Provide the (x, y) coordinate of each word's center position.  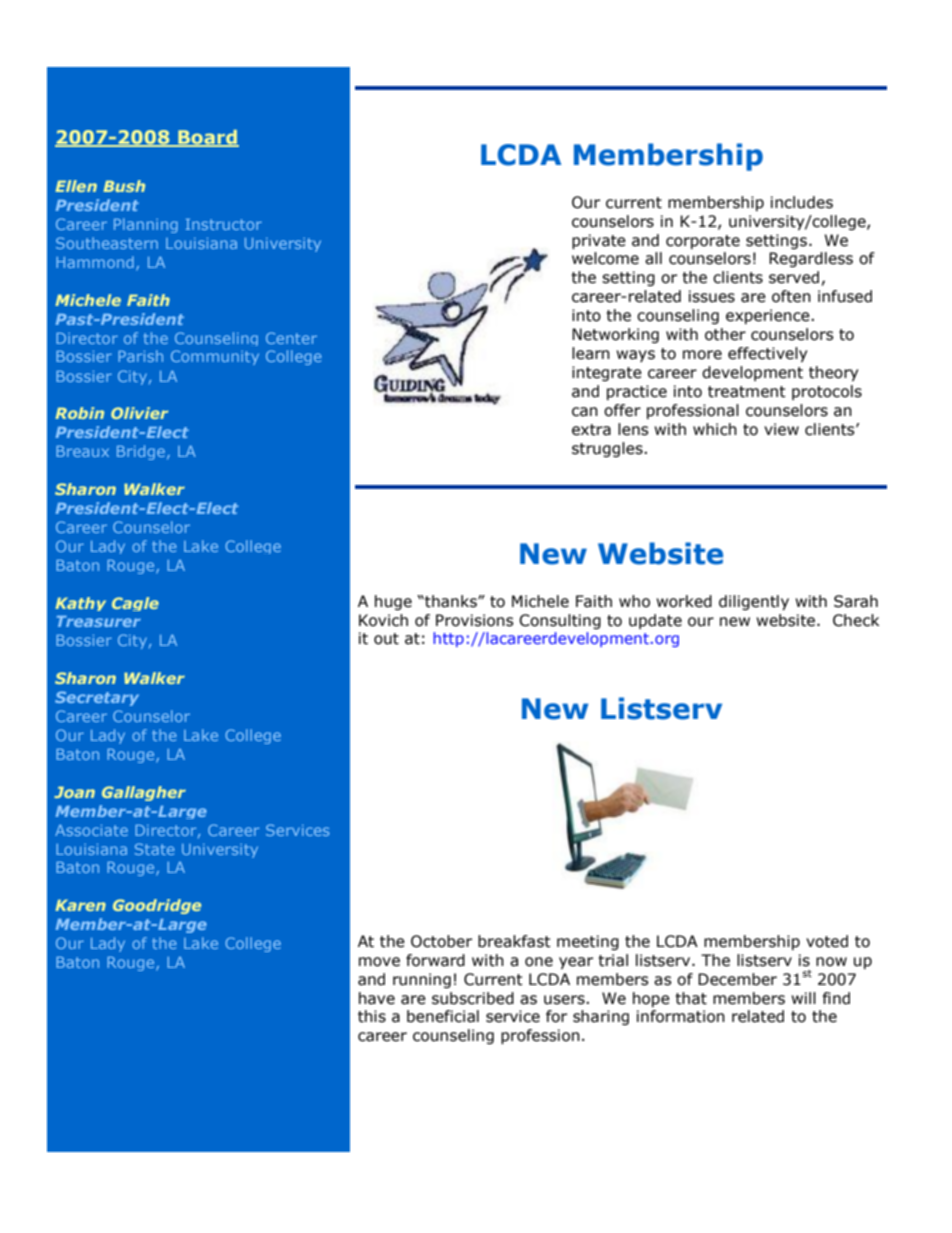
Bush (124, 186)
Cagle (135, 604)
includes (802, 202)
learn (591, 353)
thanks (451, 601)
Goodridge (157, 906)
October (441, 941)
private (599, 241)
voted (827, 941)
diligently (754, 602)
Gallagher (144, 793)
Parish (140, 356)
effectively (767, 354)
